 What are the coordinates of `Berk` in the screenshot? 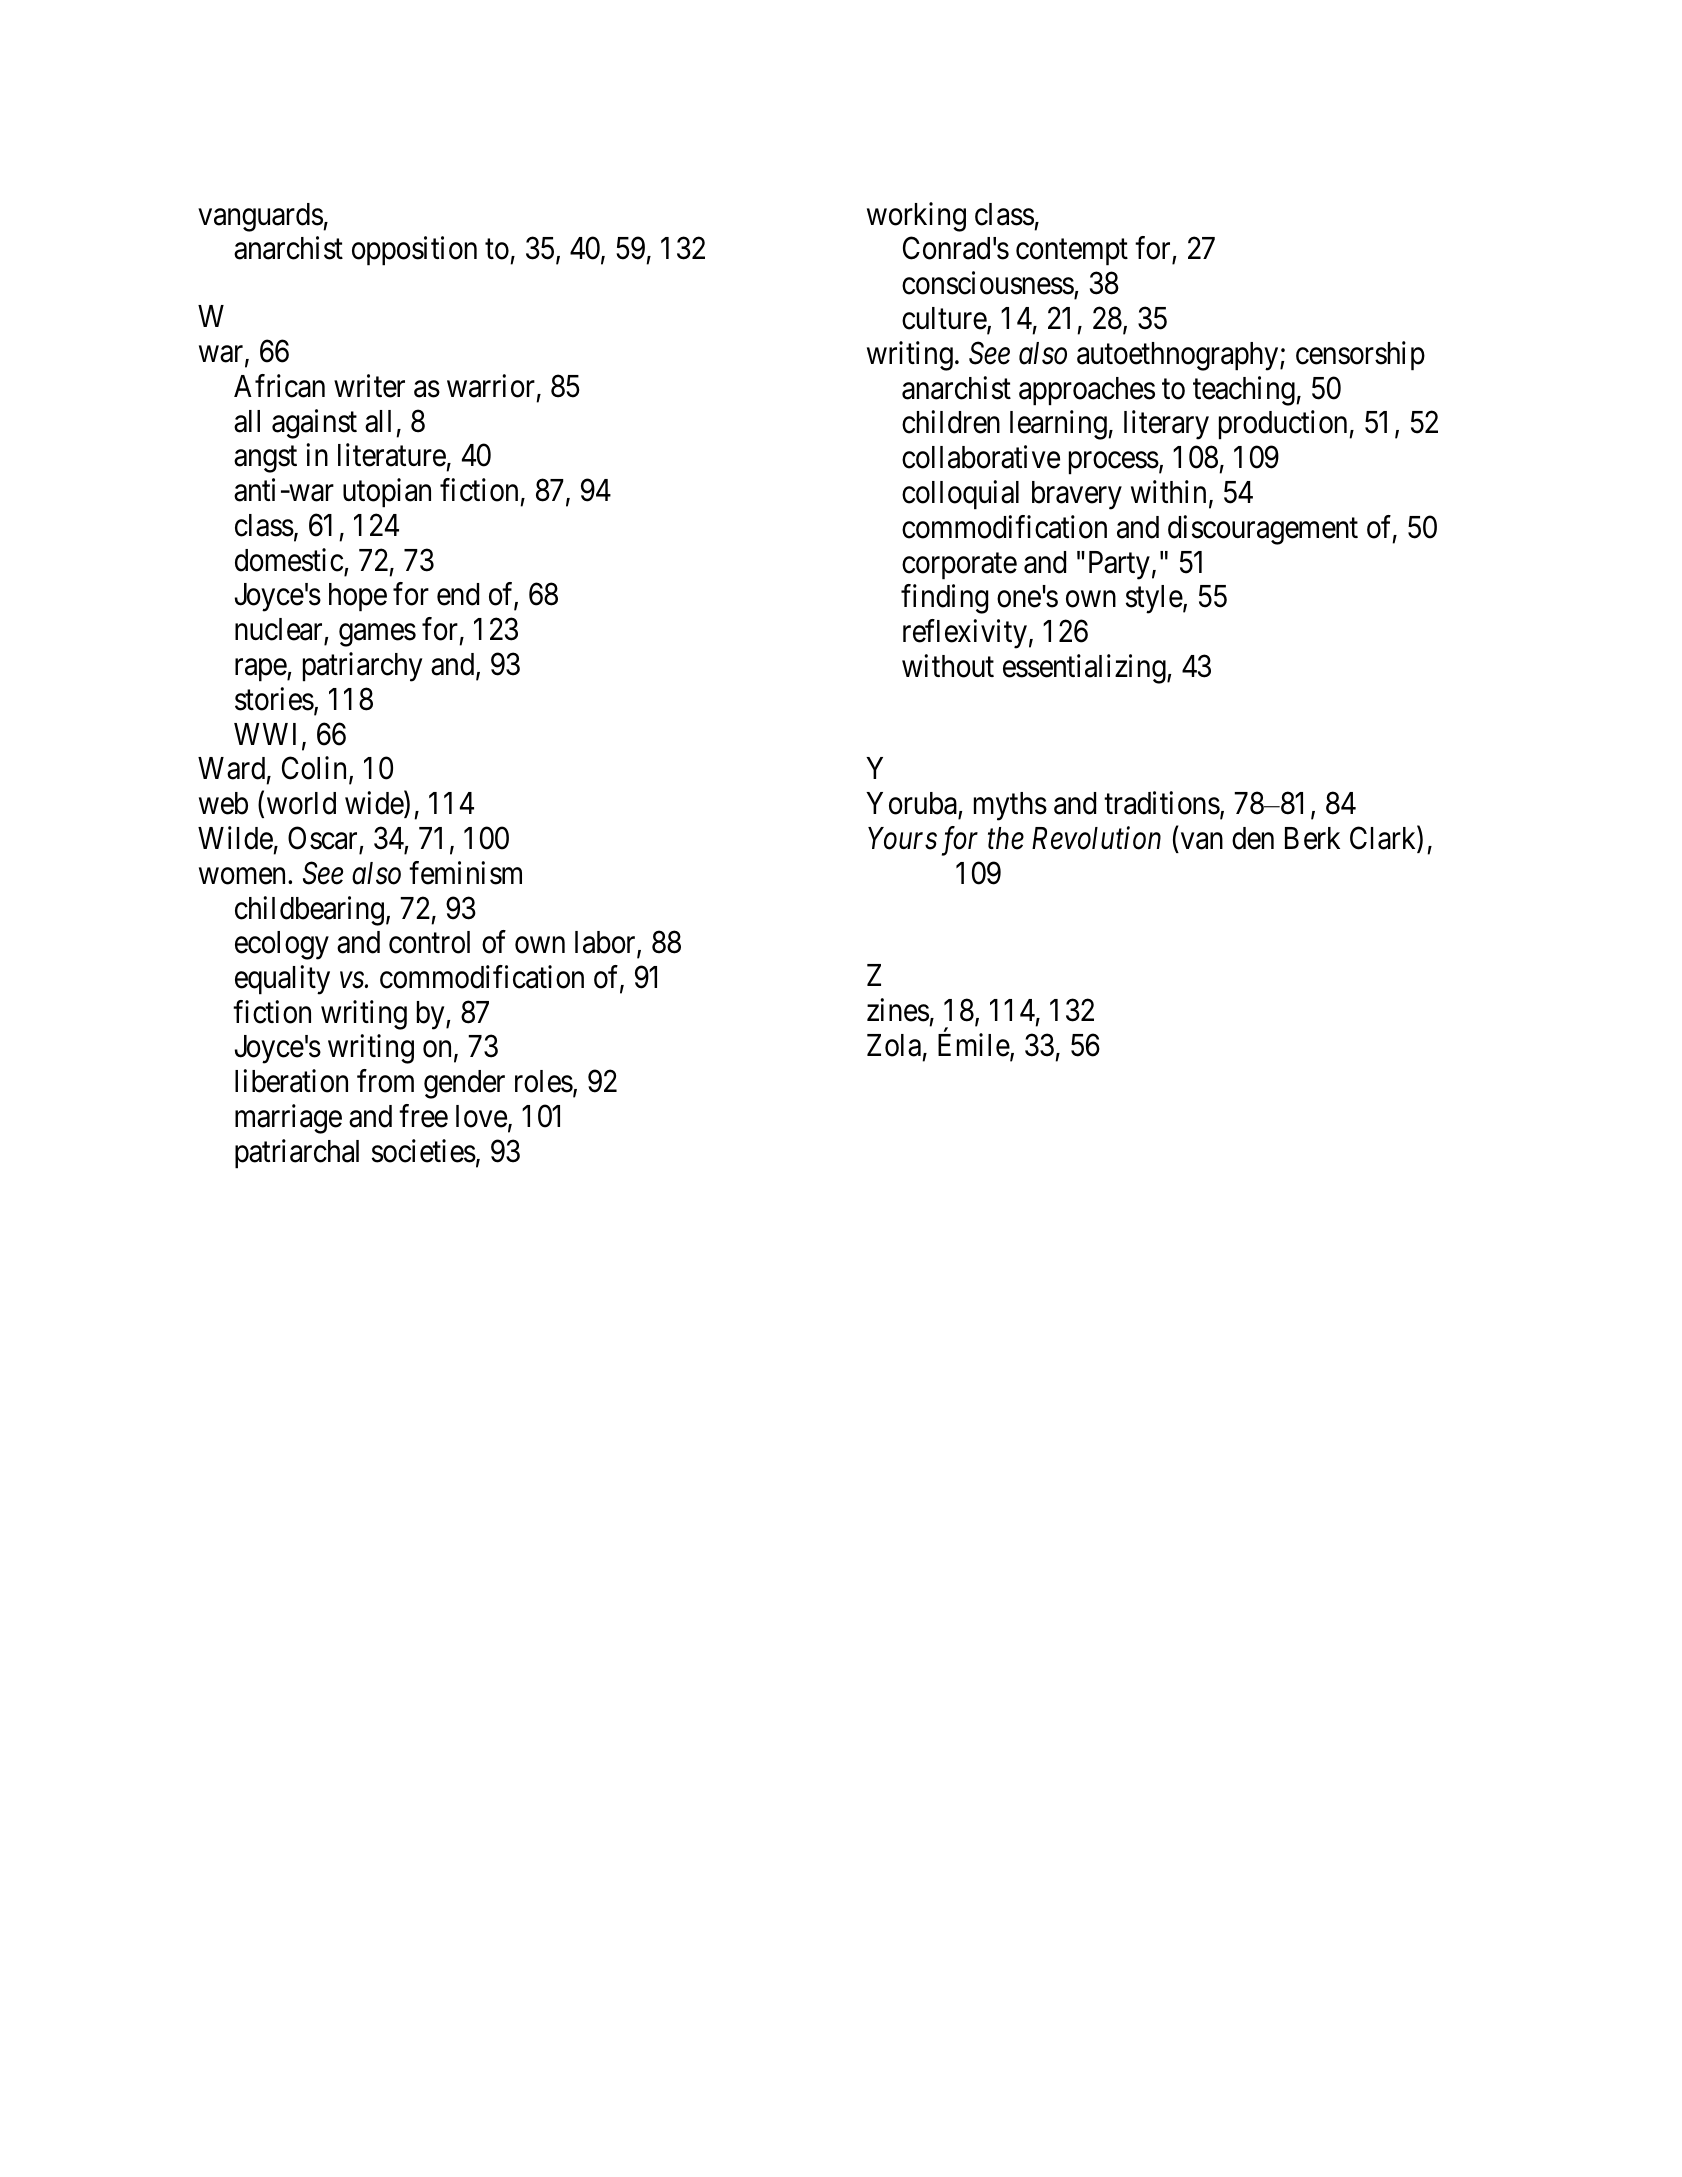 It's located at (1312, 838).
